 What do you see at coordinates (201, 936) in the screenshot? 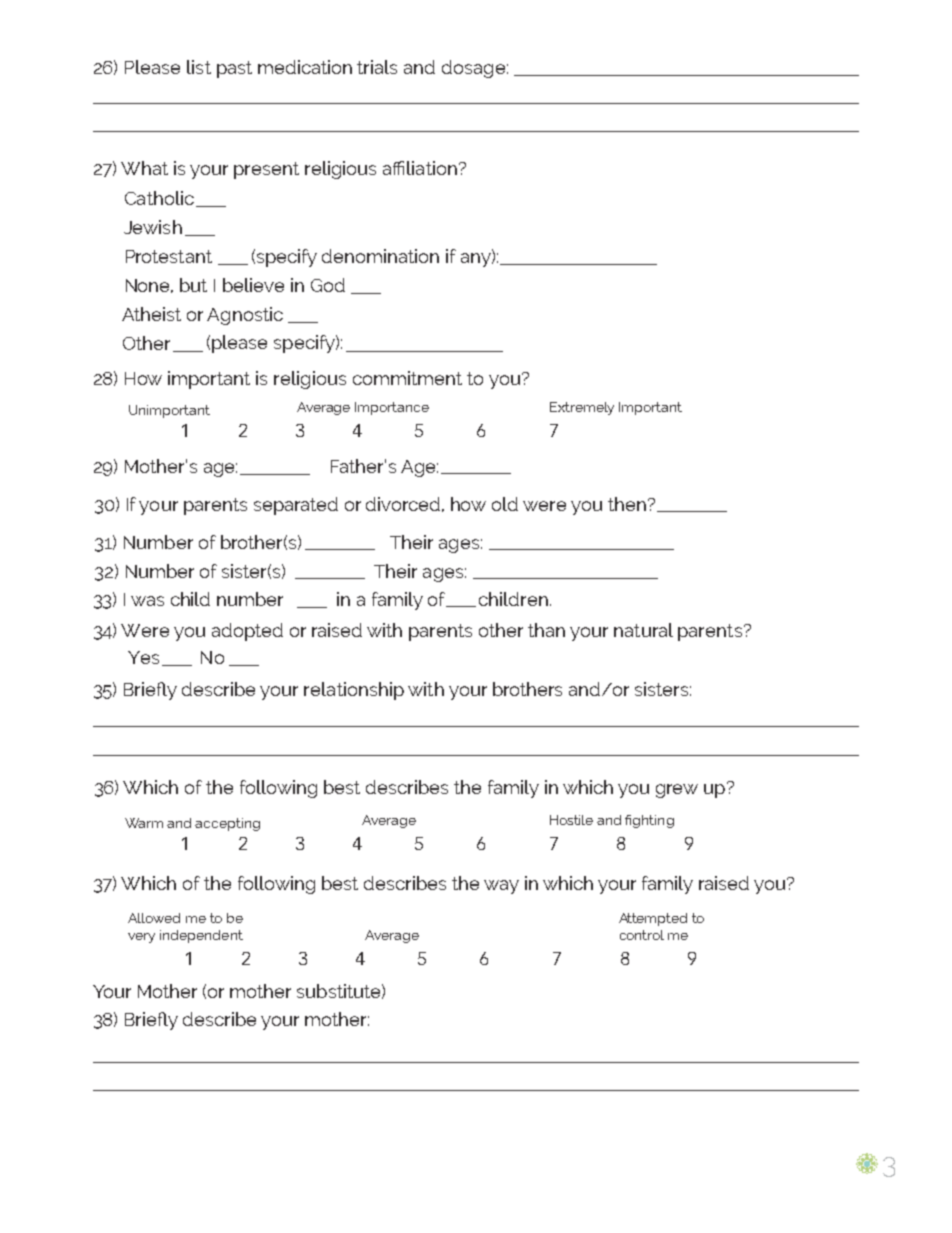
I see `independent` at bounding box center [201, 936].
